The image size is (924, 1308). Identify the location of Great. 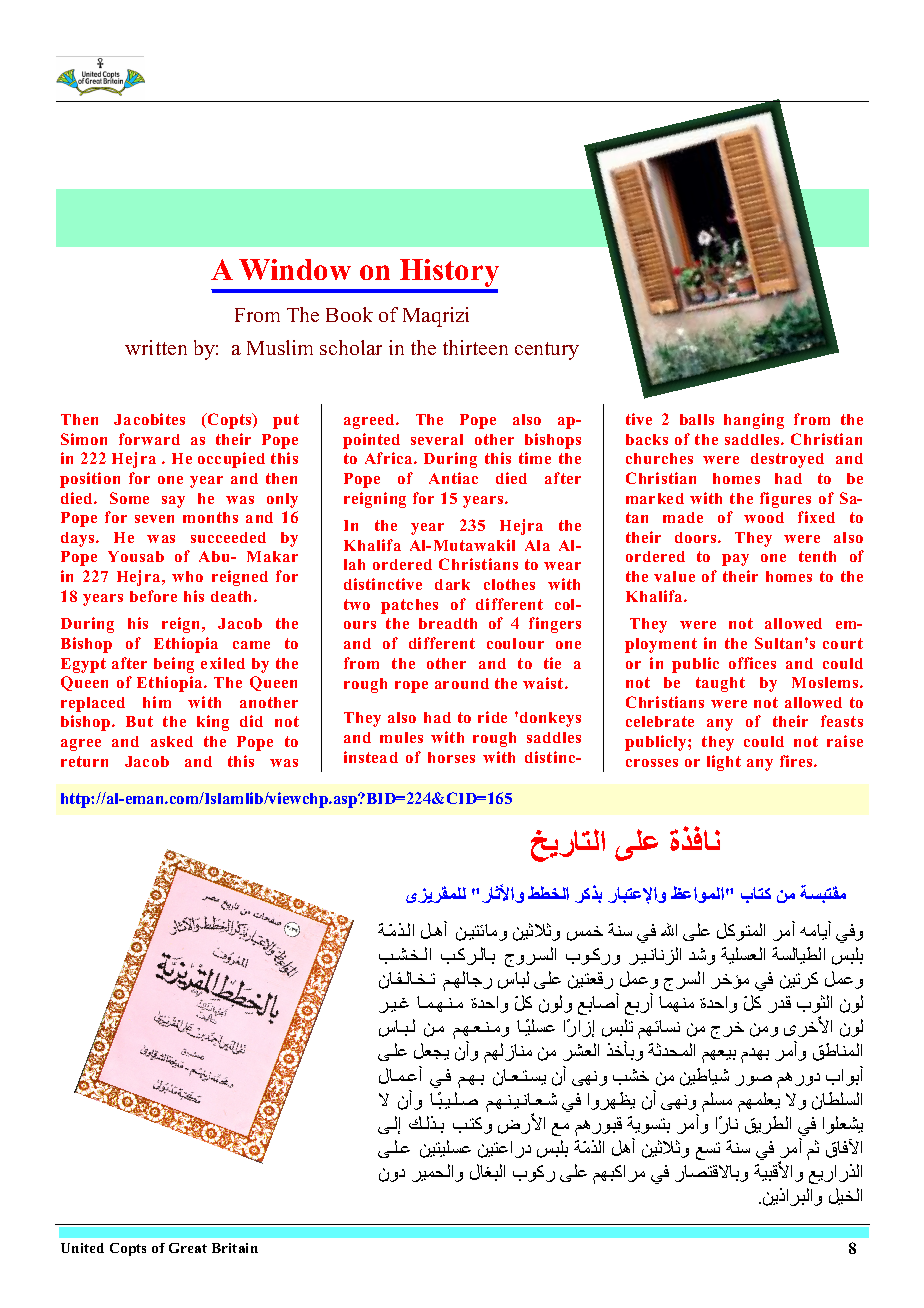
(188, 1248).
